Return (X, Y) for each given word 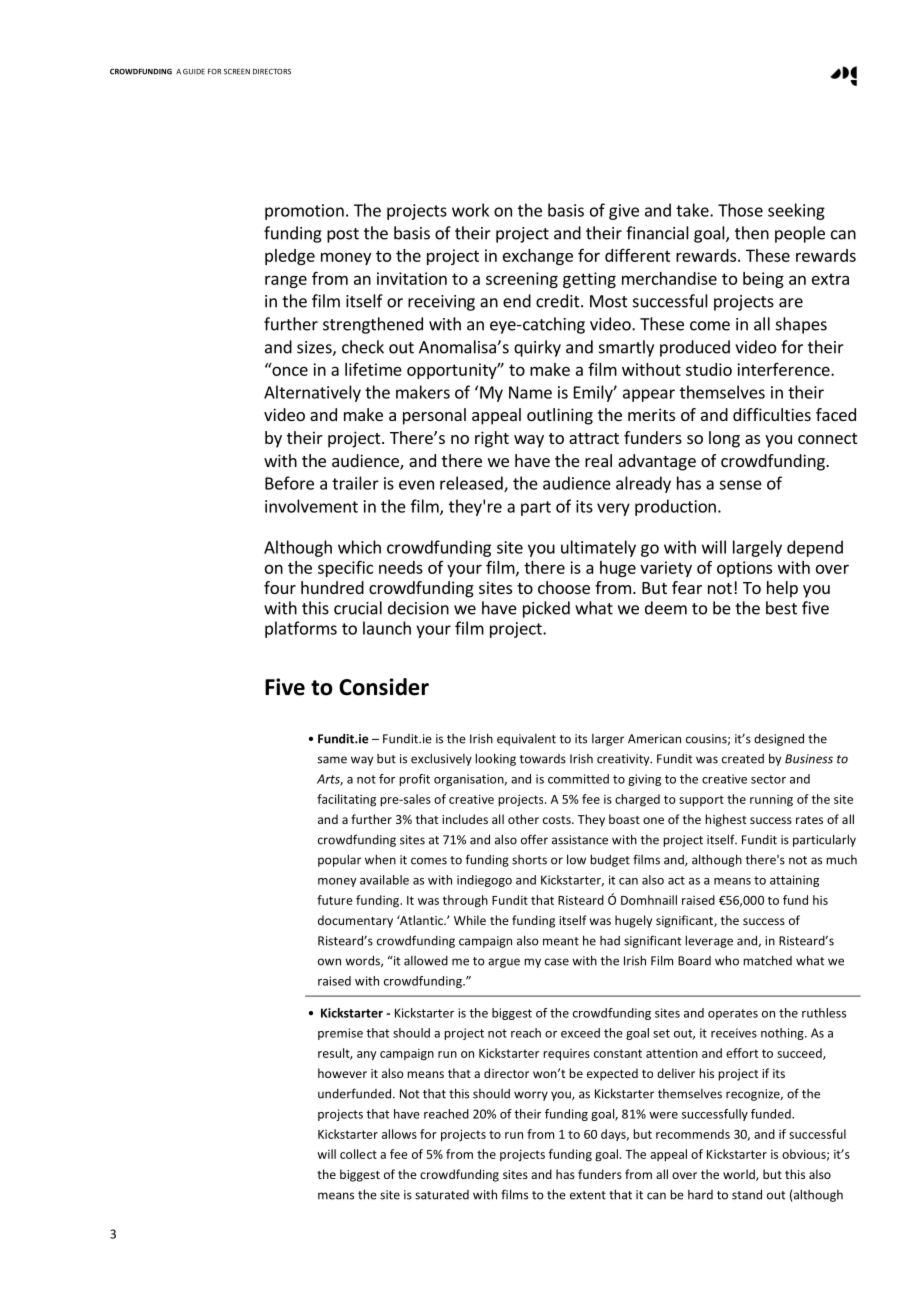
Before (289, 483)
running (771, 801)
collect (358, 1154)
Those (740, 210)
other (523, 819)
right (492, 439)
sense (740, 485)
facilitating (346, 800)
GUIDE (194, 72)
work (470, 210)
